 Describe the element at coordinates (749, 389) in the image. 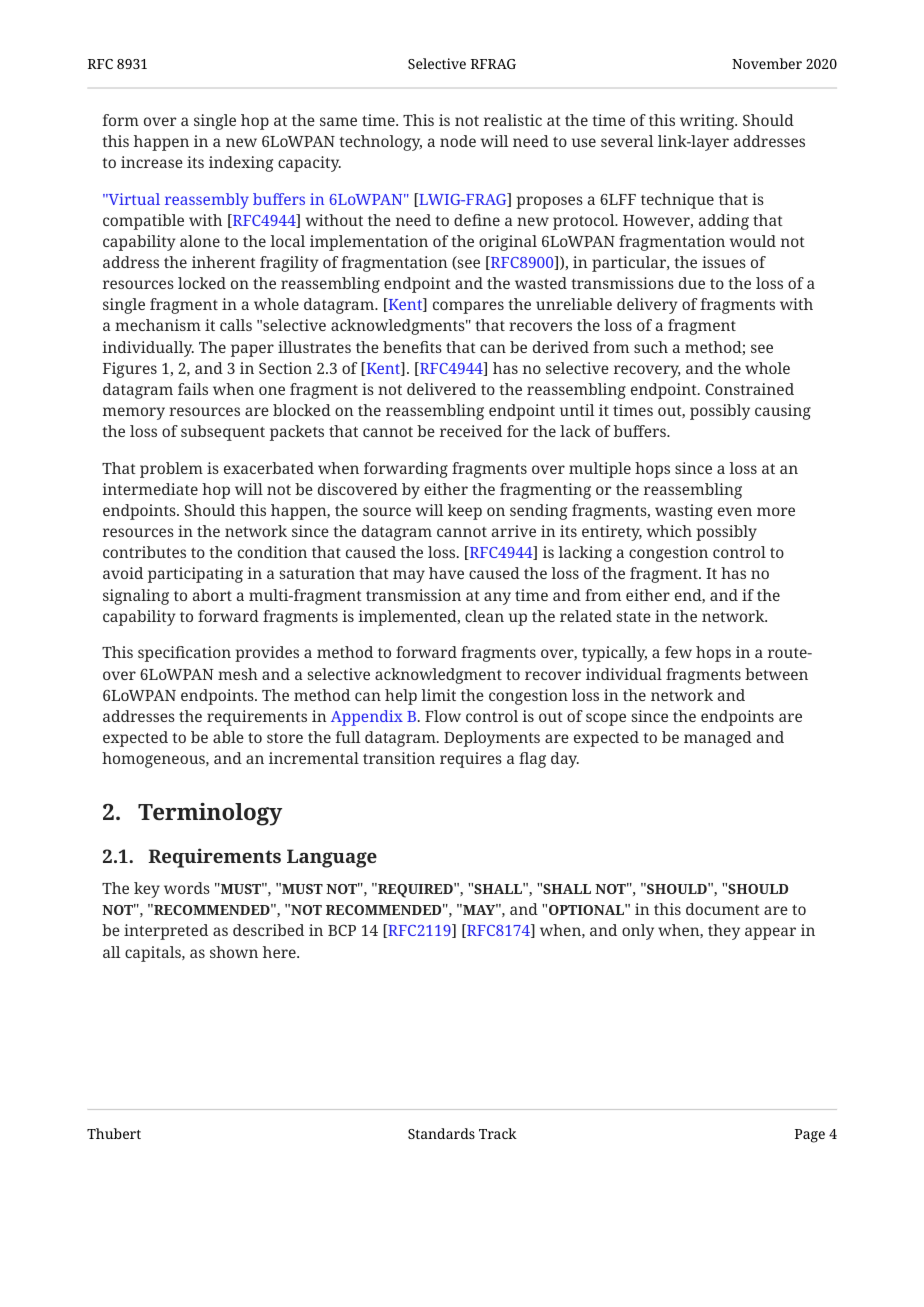

I see `Constrained` at that location.
